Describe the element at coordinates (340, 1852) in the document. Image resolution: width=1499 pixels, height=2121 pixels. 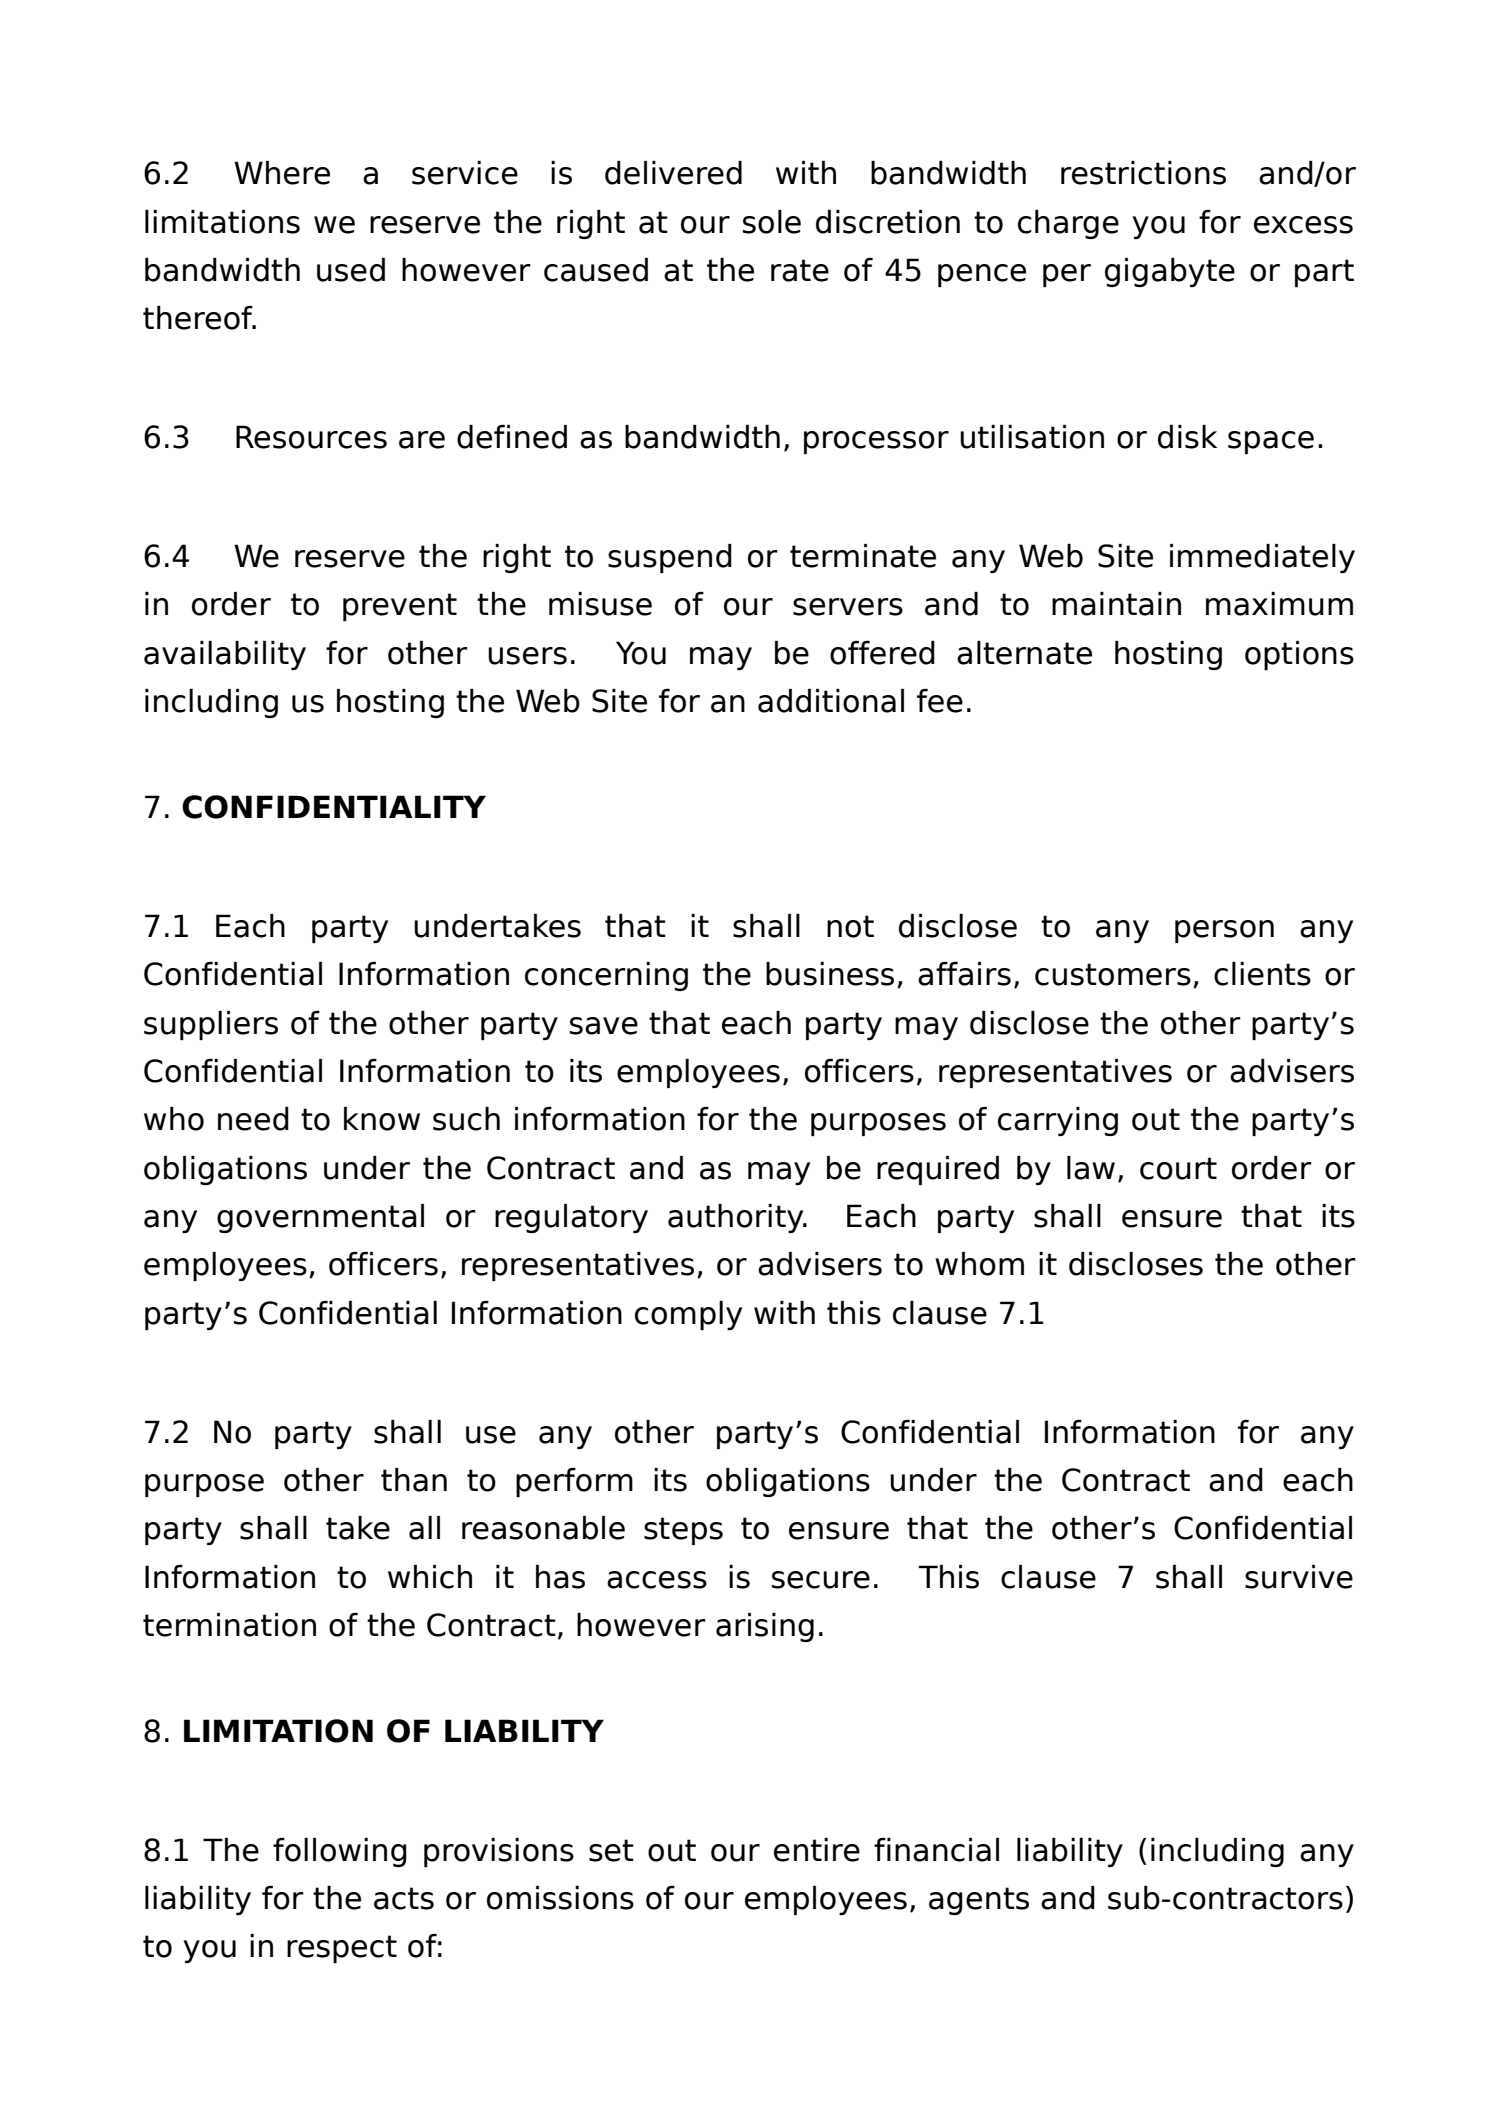
I see `following` at that location.
